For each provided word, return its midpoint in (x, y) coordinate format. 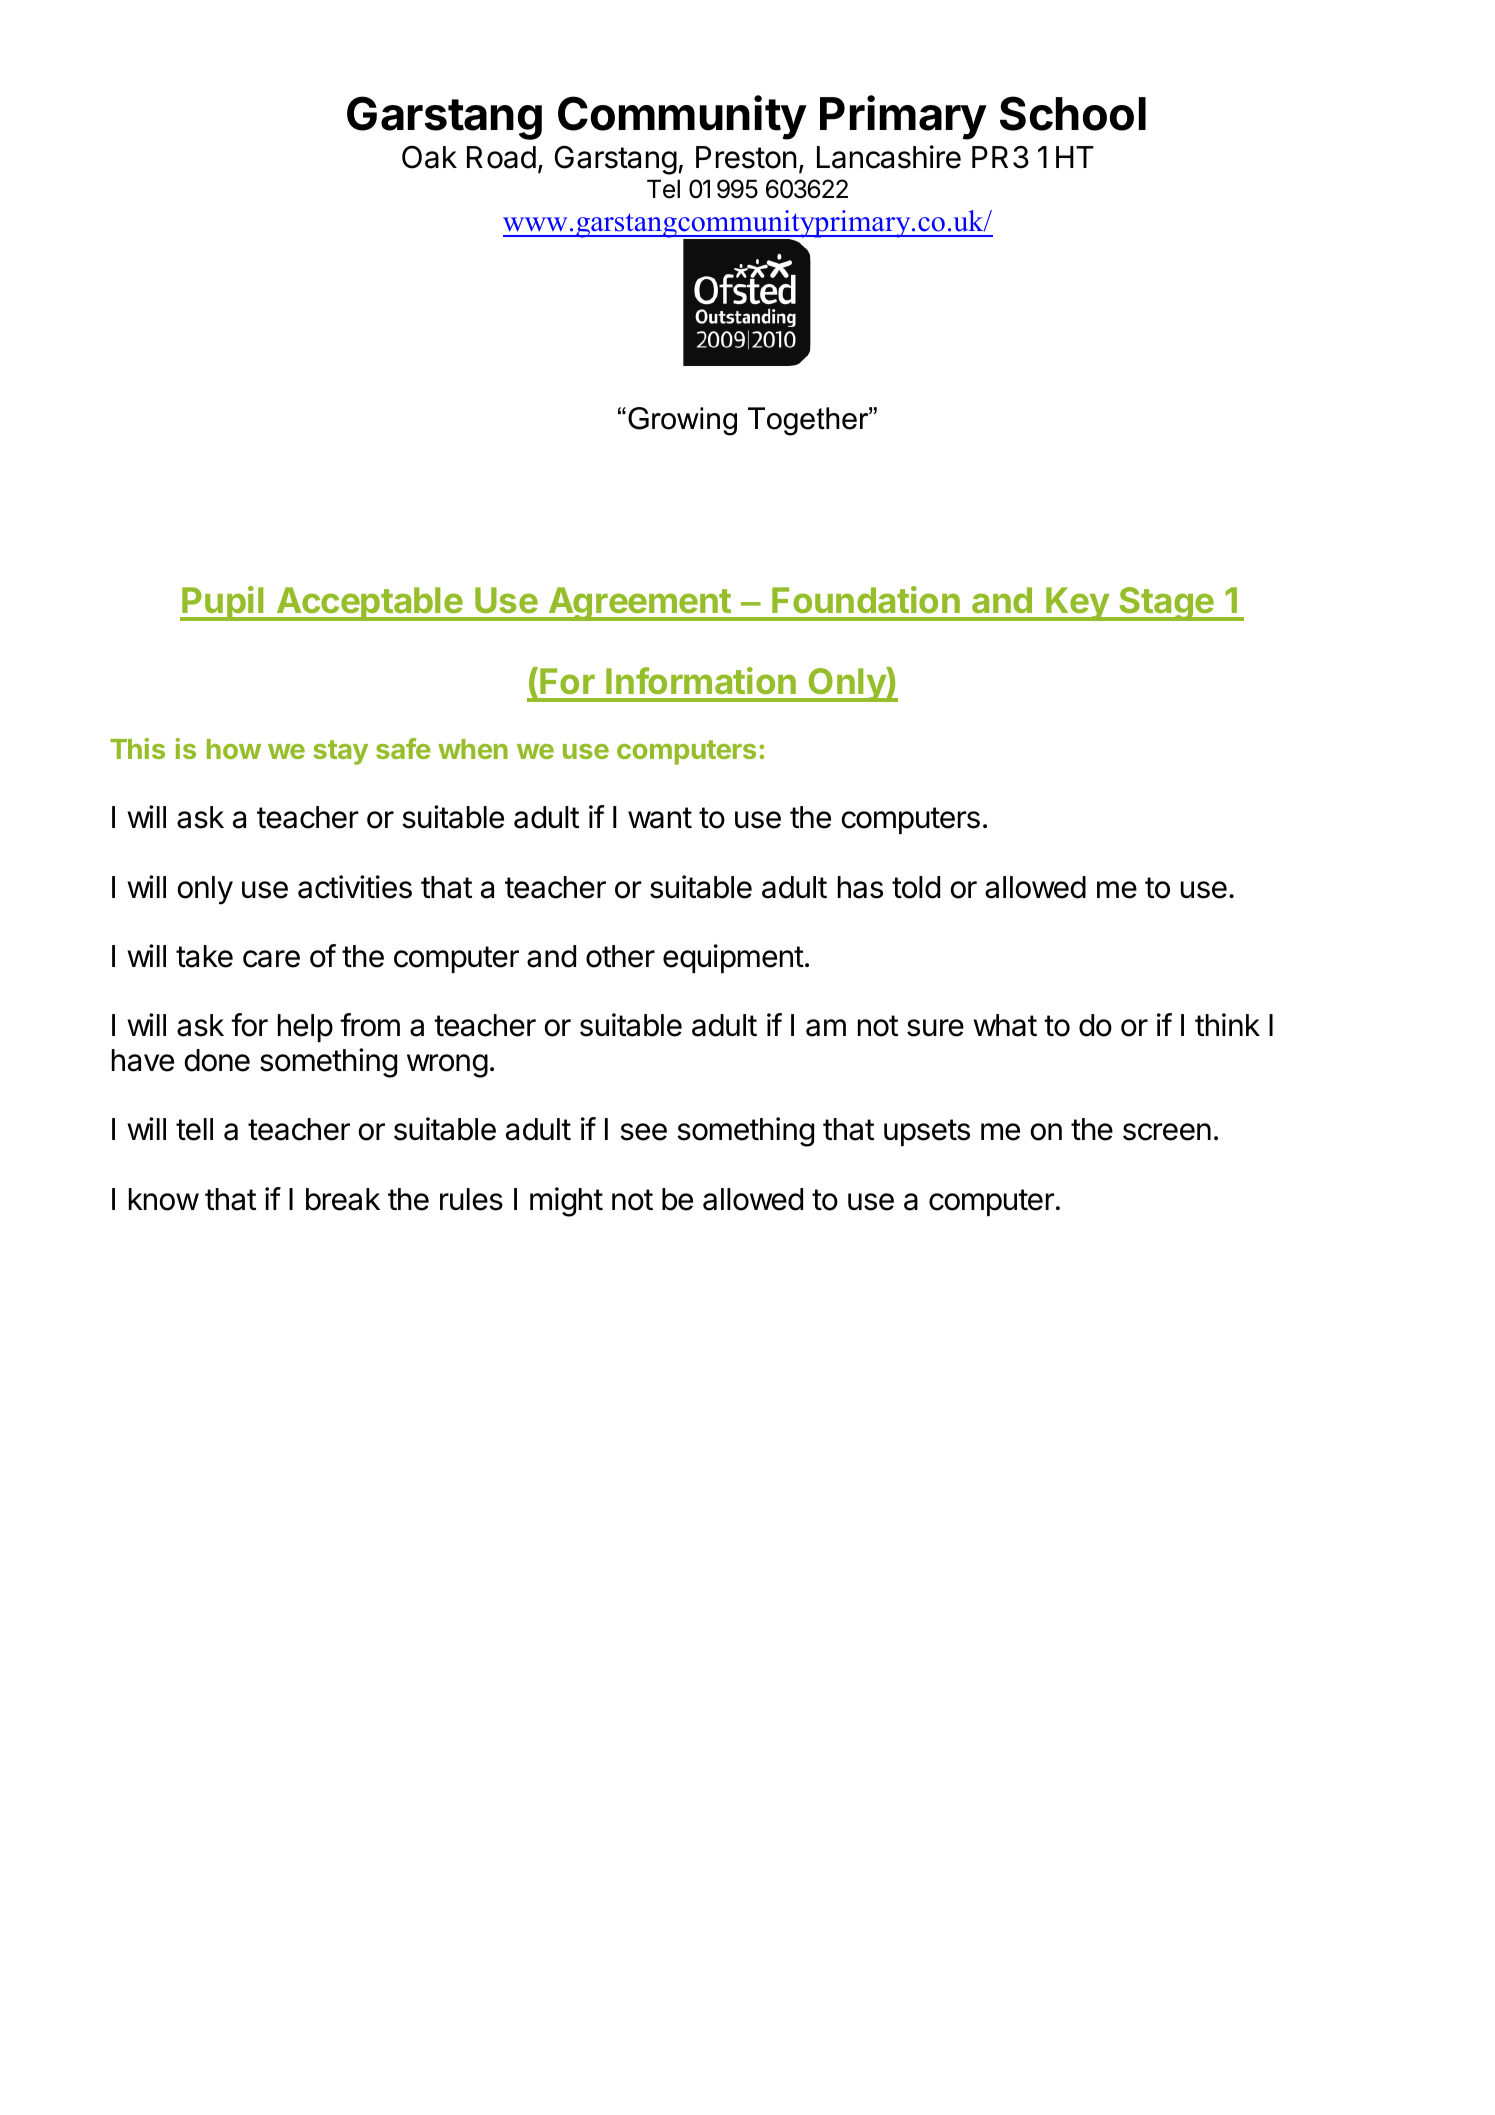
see (643, 1132)
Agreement (639, 604)
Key (1078, 604)
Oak (429, 157)
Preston (746, 157)
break (343, 1199)
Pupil (223, 603)
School (1073, 113)
